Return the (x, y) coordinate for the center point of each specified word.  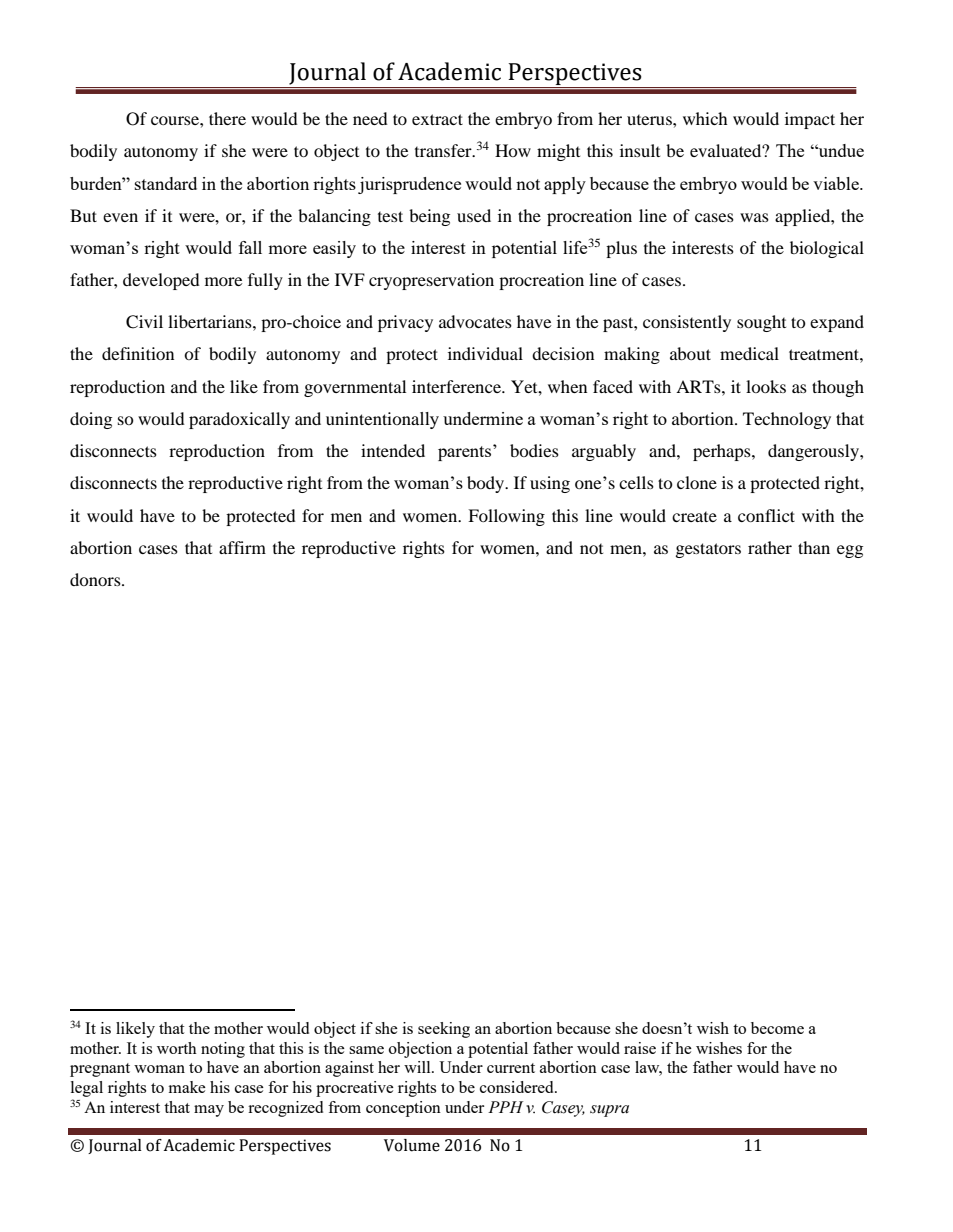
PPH (505, 1107)
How (513, 150)
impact (810, 120)
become (777, 1028)
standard (166, 183)
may (209, 1111)
